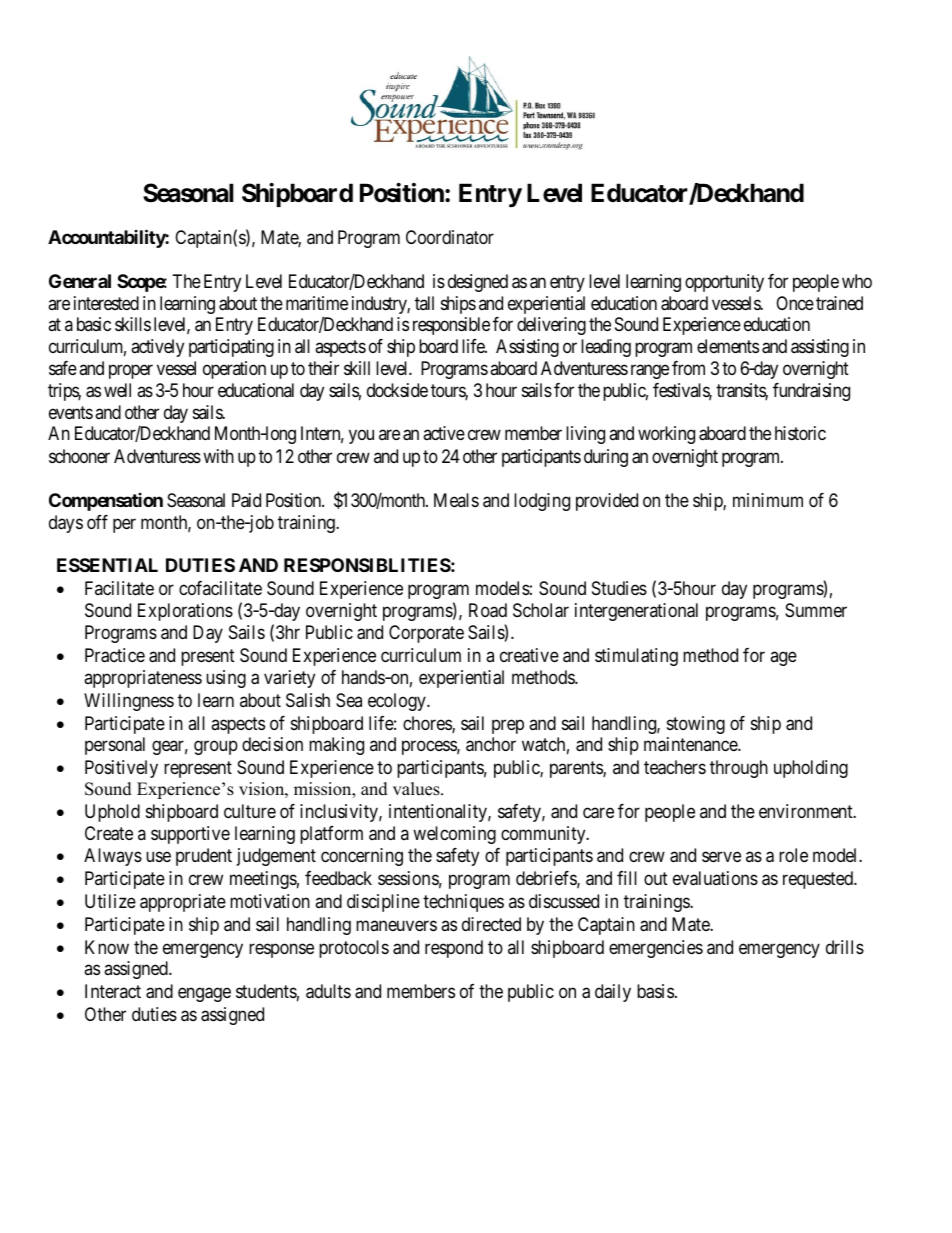 This screenshot has width=952, height=1233. What do you see at coordinates (115, 746) in the screenshot?
I see `personal` at bounding box center [115, 746].
